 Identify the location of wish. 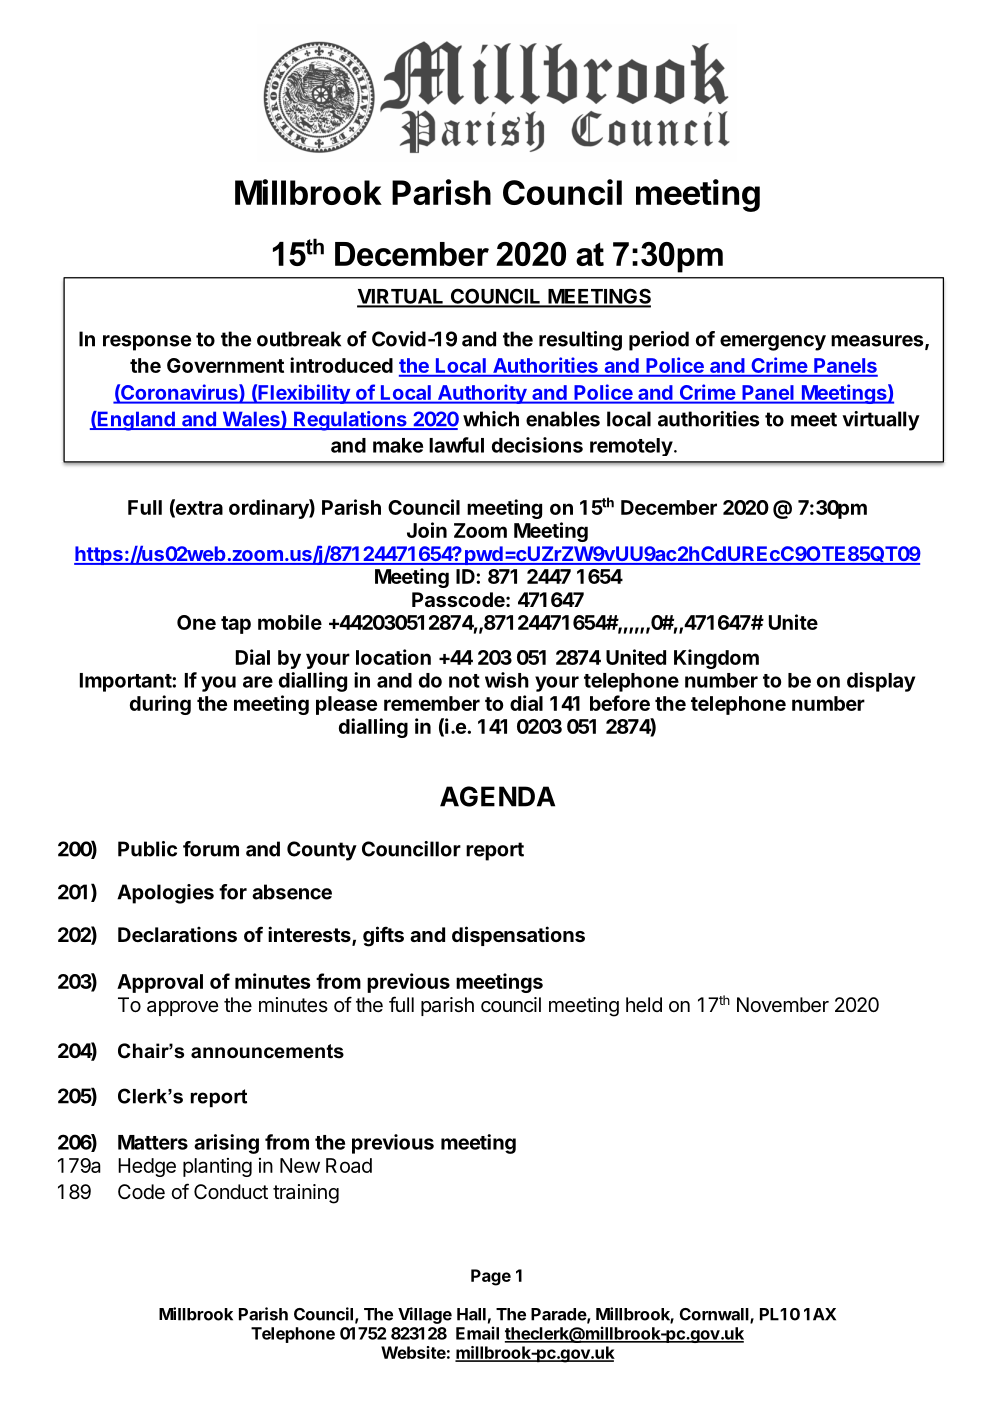
(507, 680).
